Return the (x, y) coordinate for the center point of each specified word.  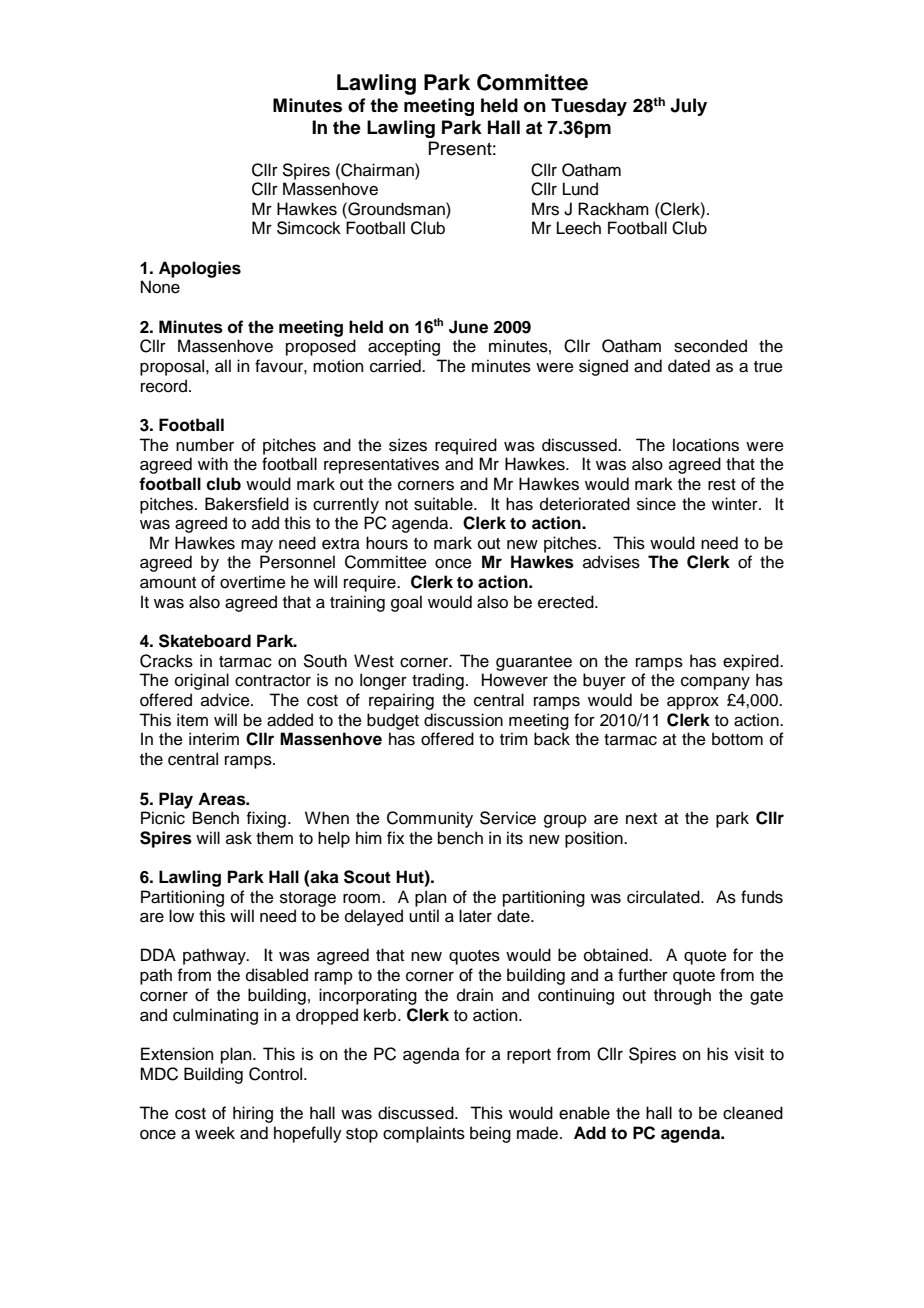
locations (706, 445)
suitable (444, 504)
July (688, 107)
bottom (737, 739)
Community (430, 819)
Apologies (200, 269)
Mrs (545, 209)
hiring (253, 1114)
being (490, 1134)
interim (214, 739)
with (213, 463)
